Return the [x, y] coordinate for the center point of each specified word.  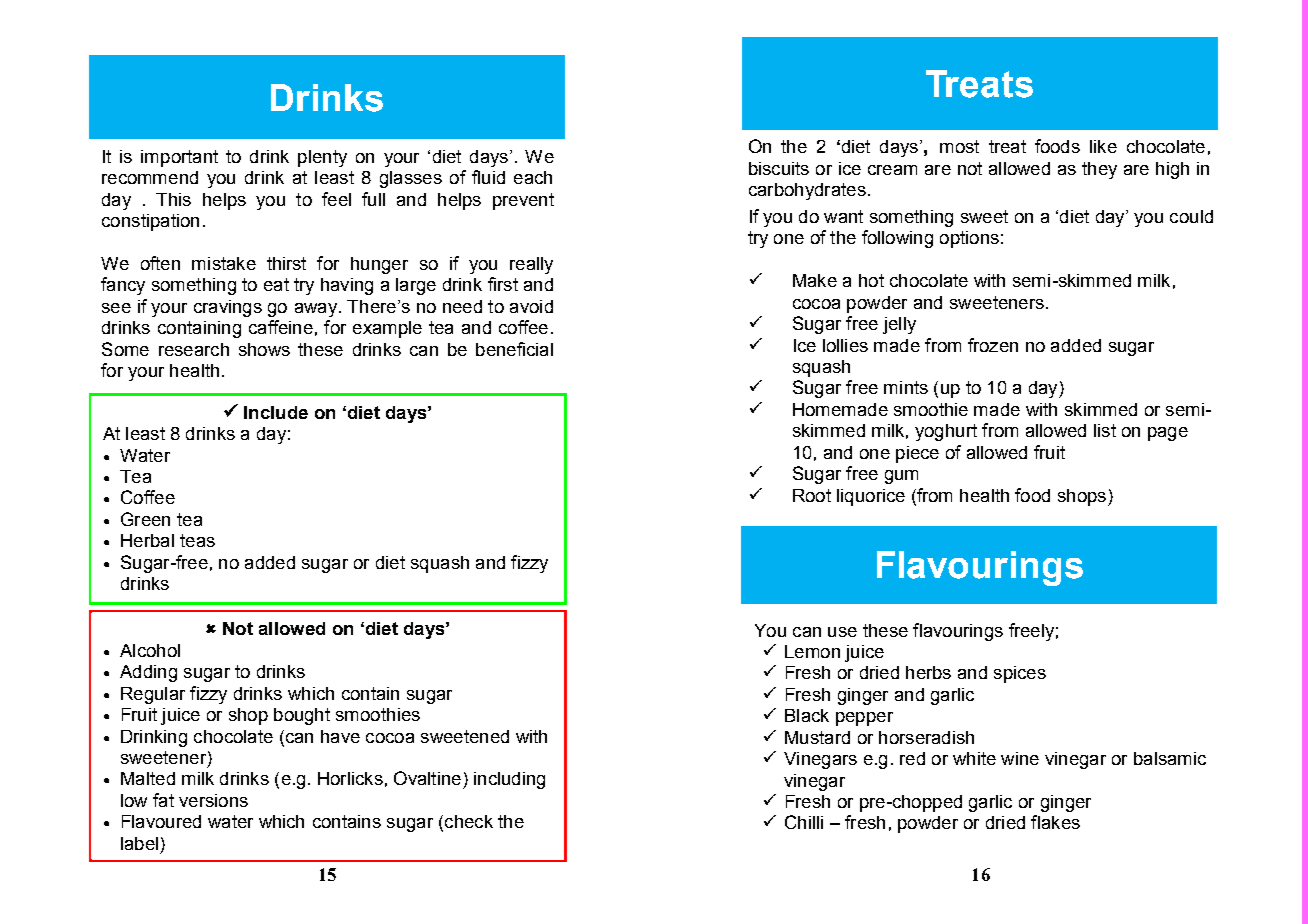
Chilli [804, 822]
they [1099, 170]
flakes [1055, 822]
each [533, 177]
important [179, 158]
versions [213, 800]
